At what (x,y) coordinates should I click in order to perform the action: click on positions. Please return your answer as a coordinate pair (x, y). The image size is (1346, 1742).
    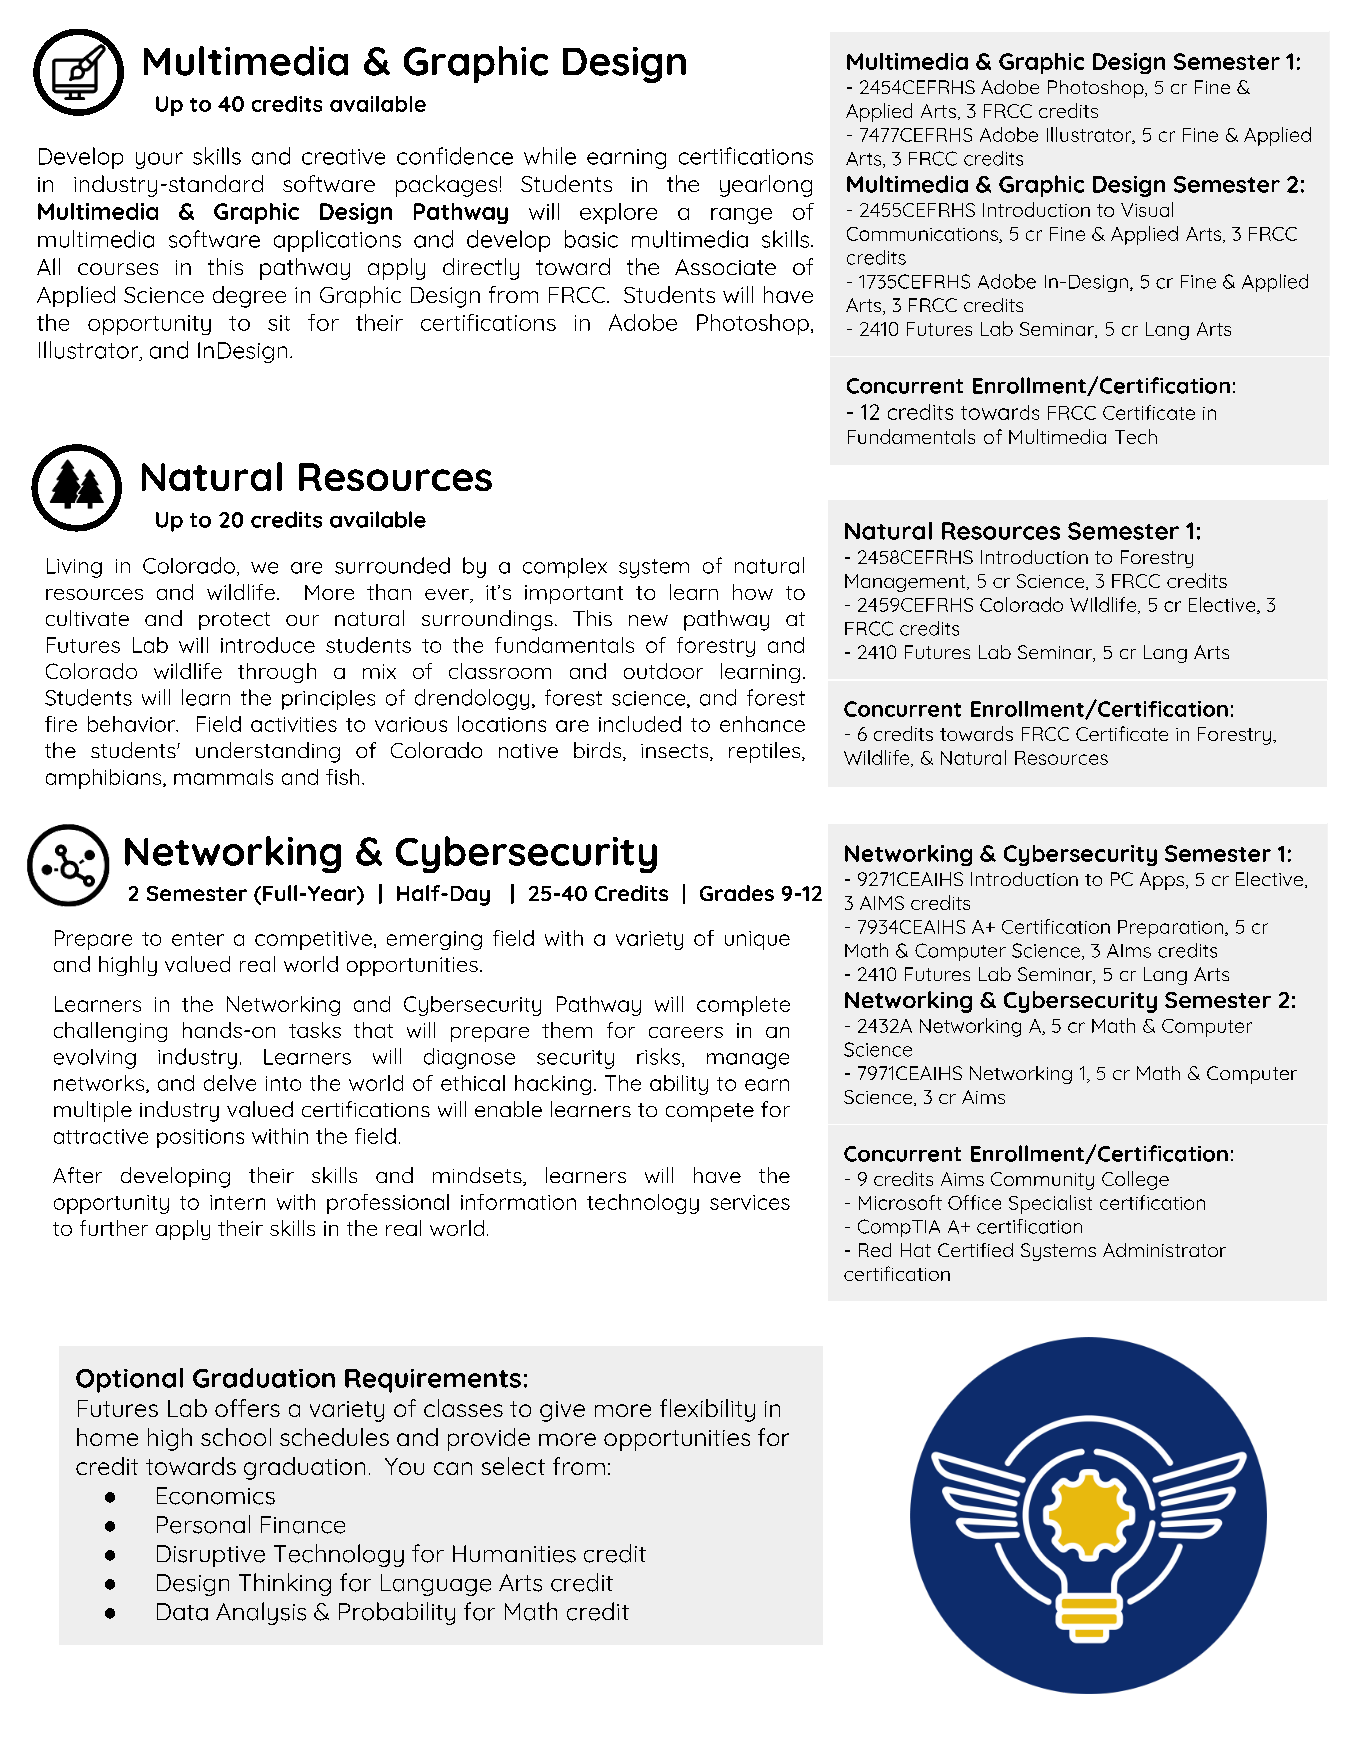
    Looking at the image, I should click on (200, 1138).
